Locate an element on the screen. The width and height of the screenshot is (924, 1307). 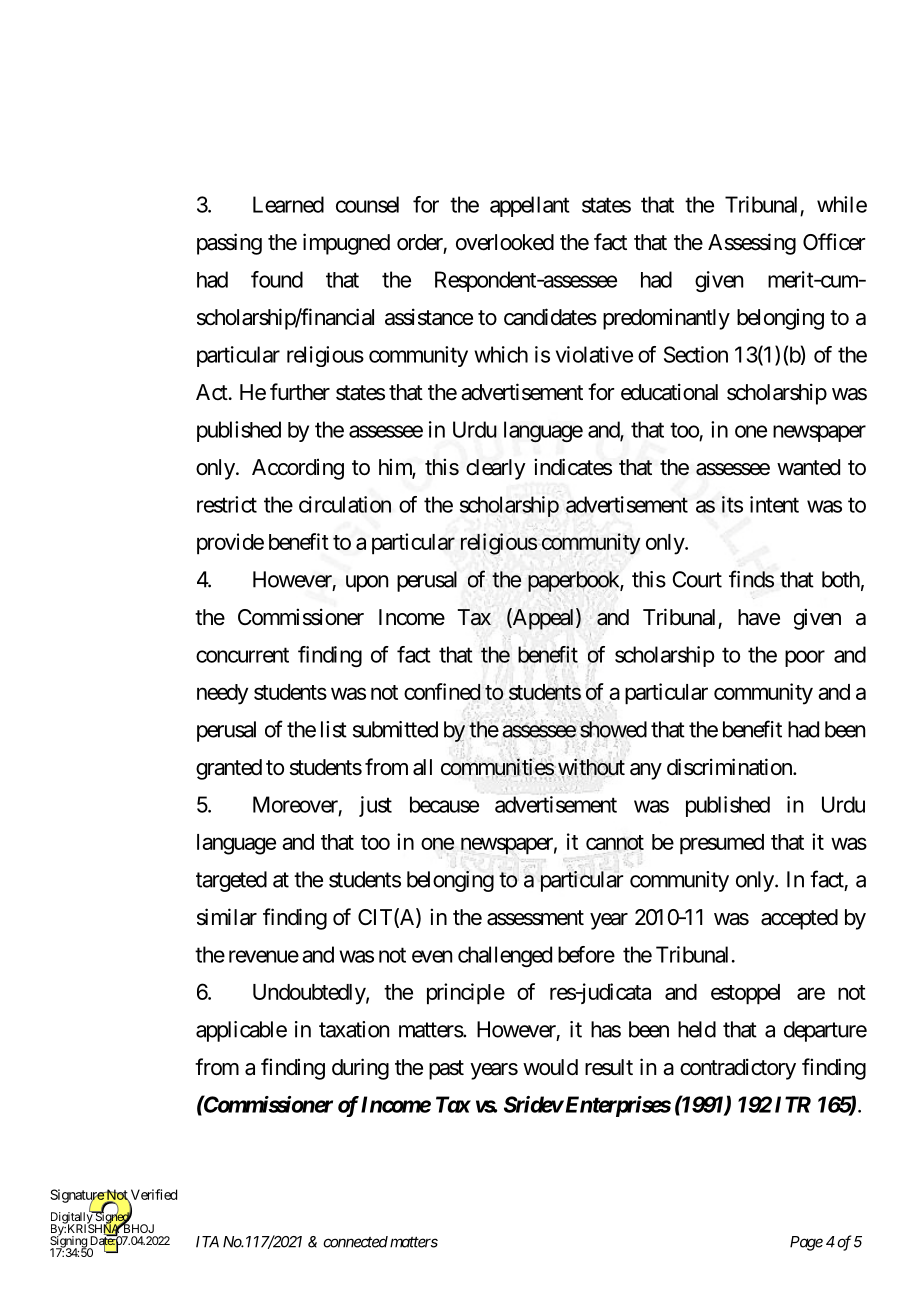
presumed is located at coordinates (722, 844).
